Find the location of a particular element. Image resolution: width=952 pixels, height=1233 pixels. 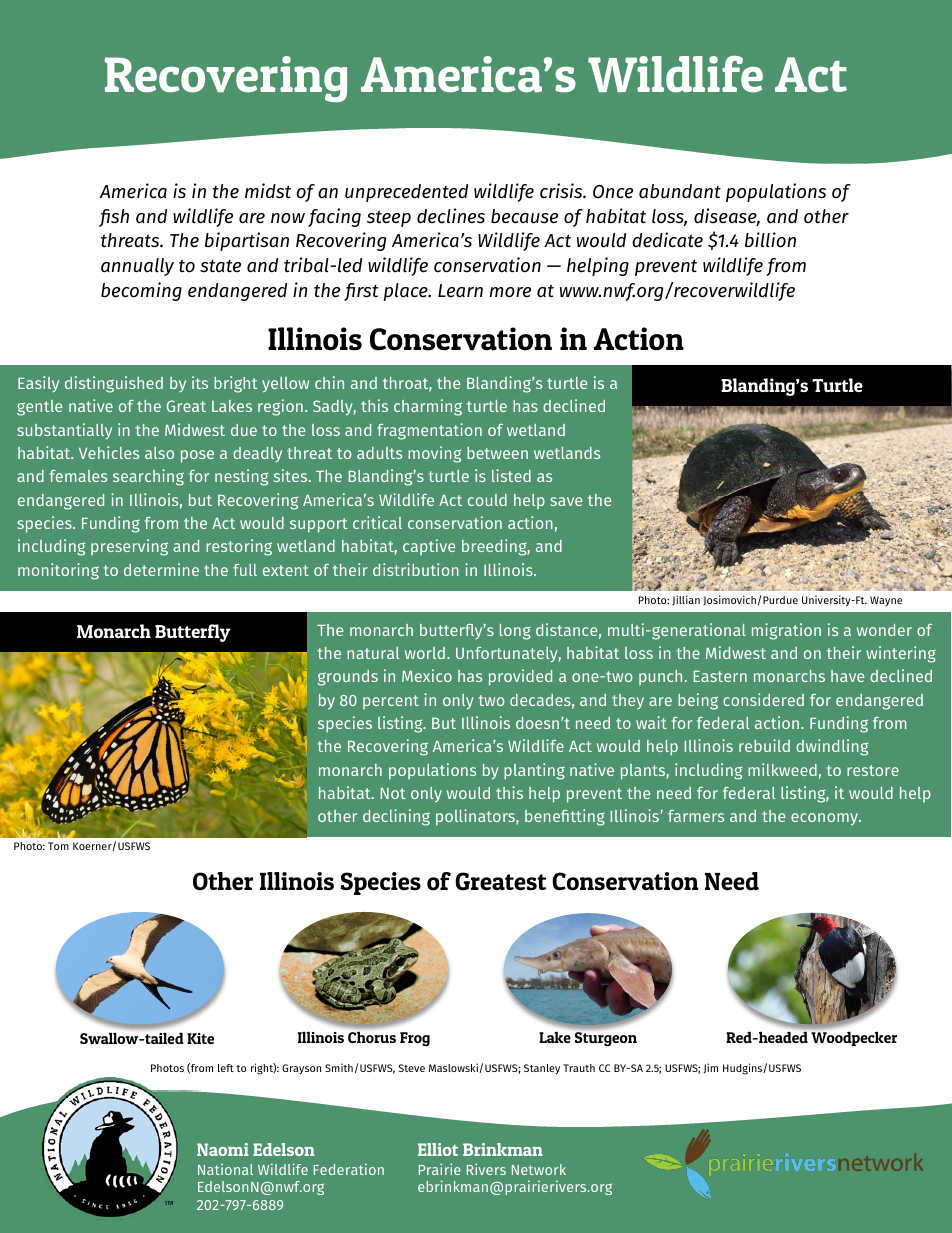

between is located at coordinates (497, 453).
